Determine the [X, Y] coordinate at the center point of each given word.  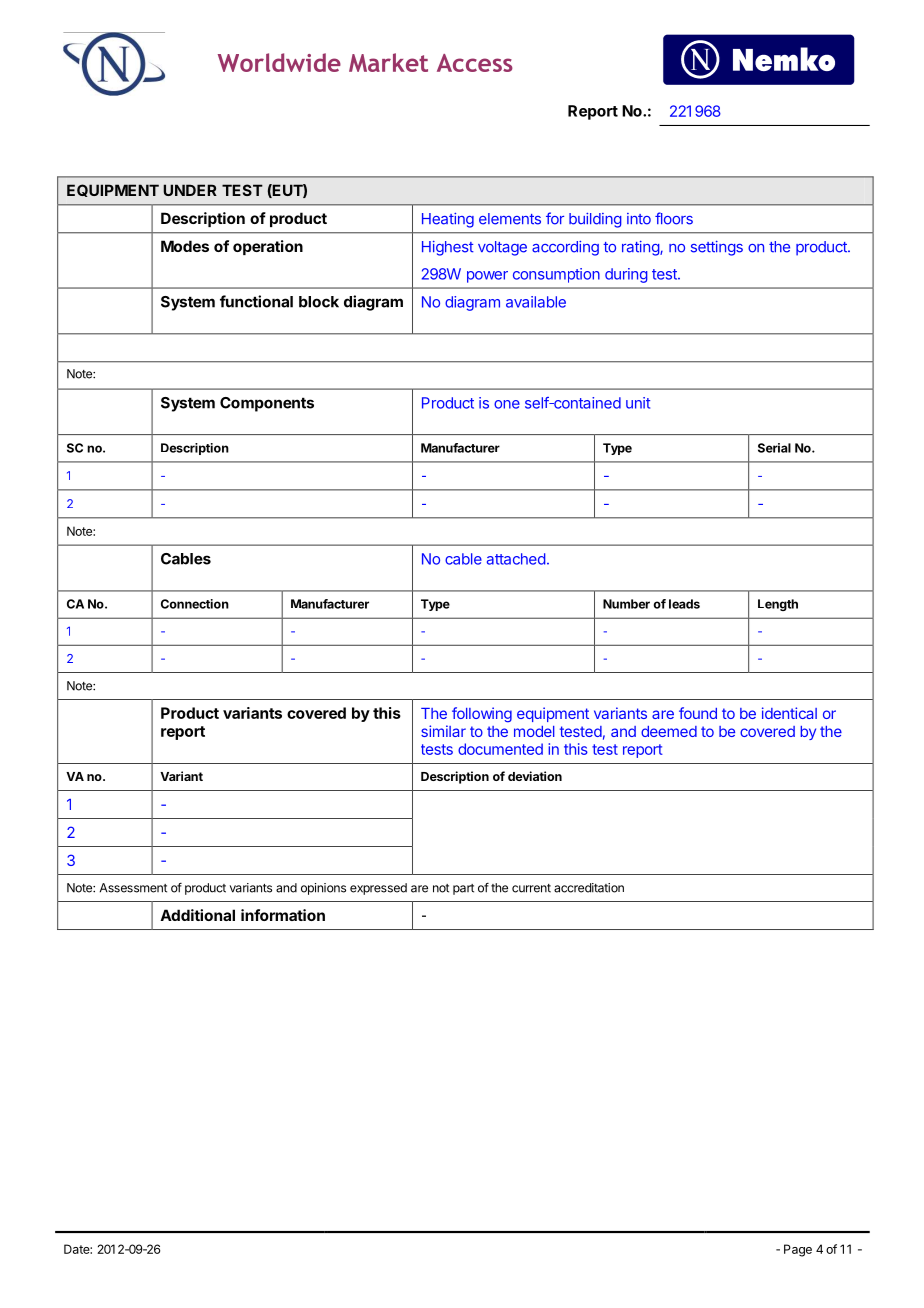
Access [475, 63]
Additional [197, 915]
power [487, 277]
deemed [669, 731]
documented [500, 749]
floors [674, 218]
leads [684, 604]
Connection [195, 604]
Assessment [133, 888]
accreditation [589, 888]
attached [516, 559]
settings [717, 248]
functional [256, 301]
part [463, 889]
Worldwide [279, 62]
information [283, 915]
